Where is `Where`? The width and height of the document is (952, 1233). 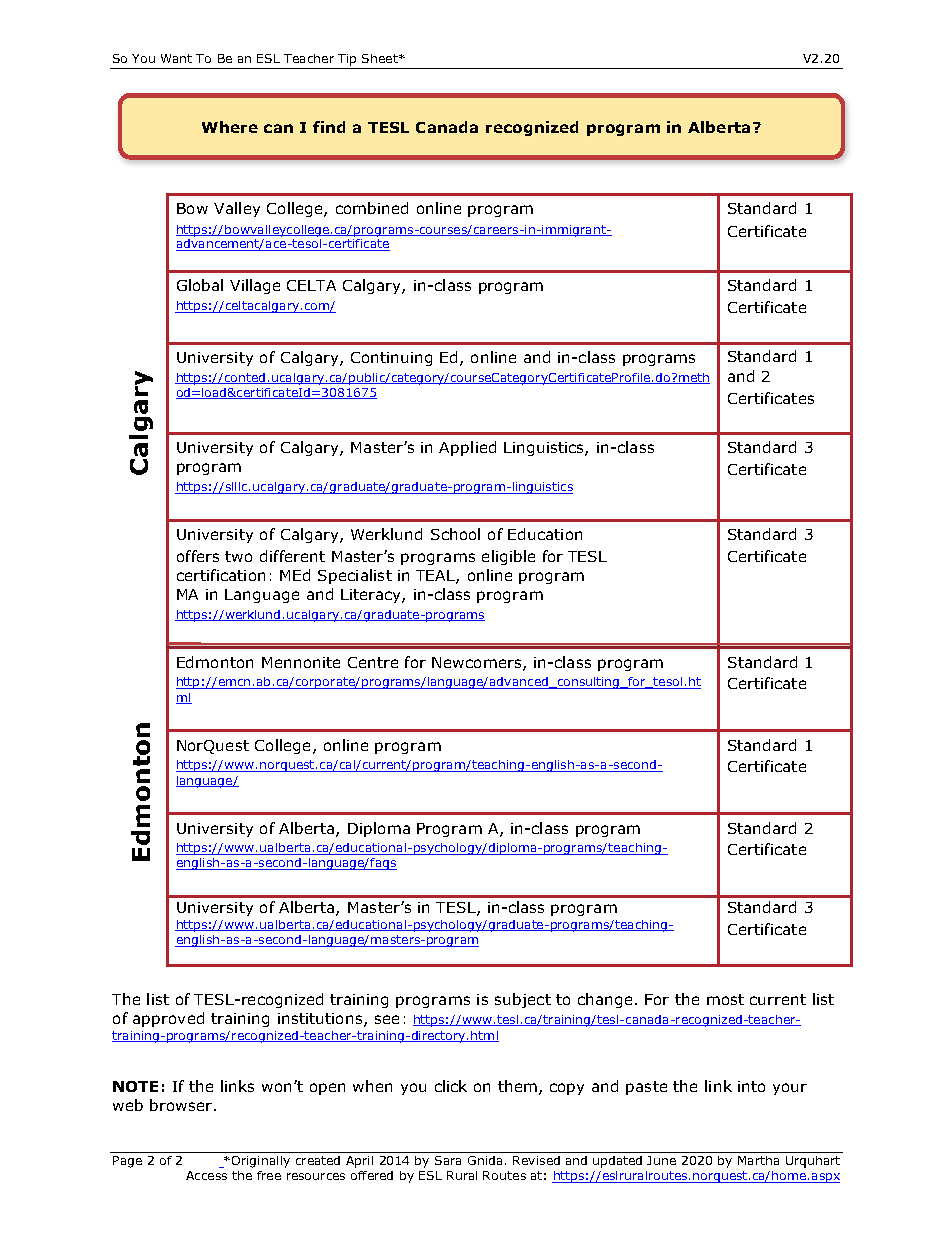 Where is located at coordinates (230, 127).
